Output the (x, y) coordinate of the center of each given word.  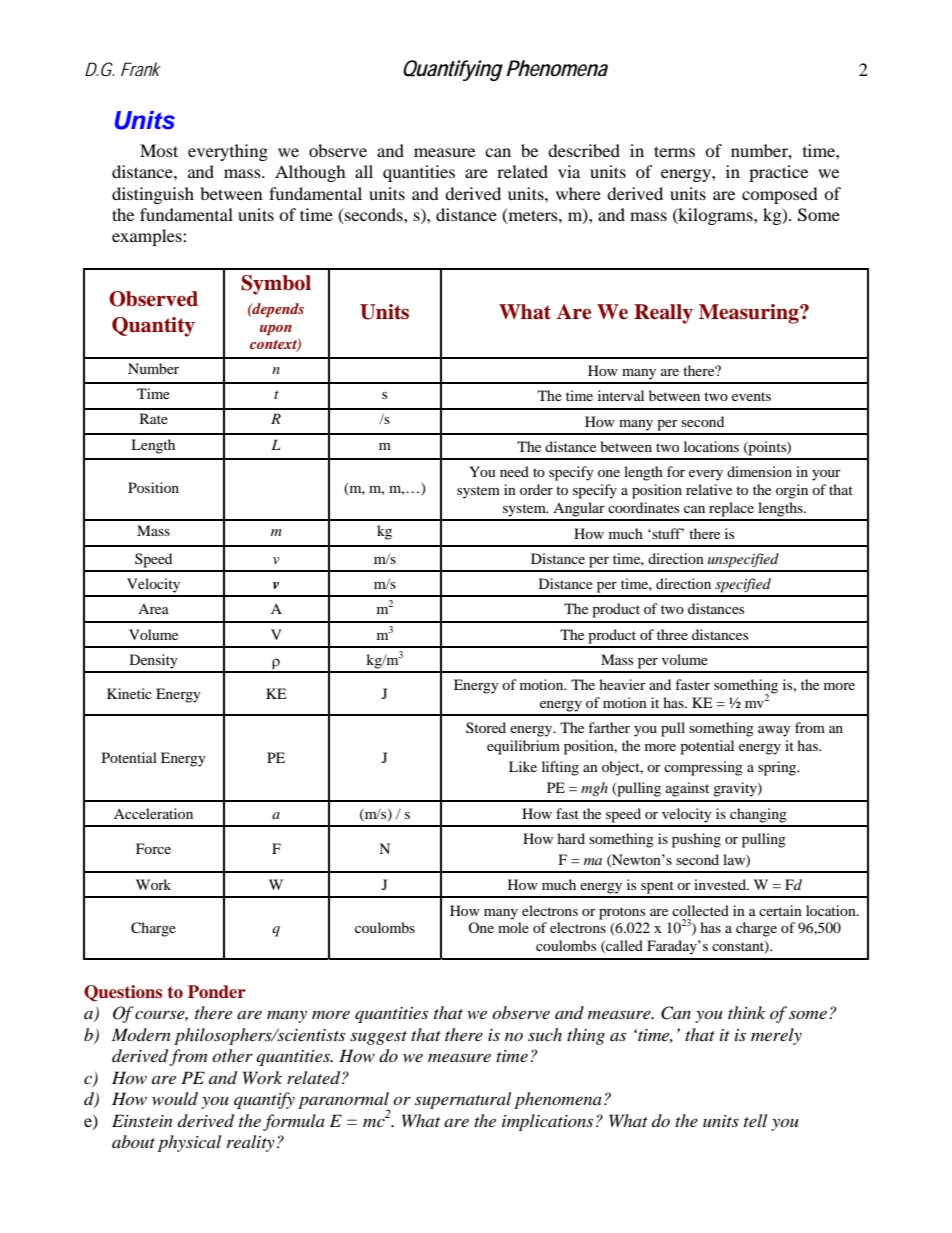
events (751, 396)
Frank (141, 69)
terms (674, 151)
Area (153, 609)
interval (621, 395)
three (672, 634)
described (584, 150)
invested (721, 884)
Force (153, 848)
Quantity (153, 327)
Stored (486, 727)
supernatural (463, 1100)
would (175, 1098)
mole (513, 927)
